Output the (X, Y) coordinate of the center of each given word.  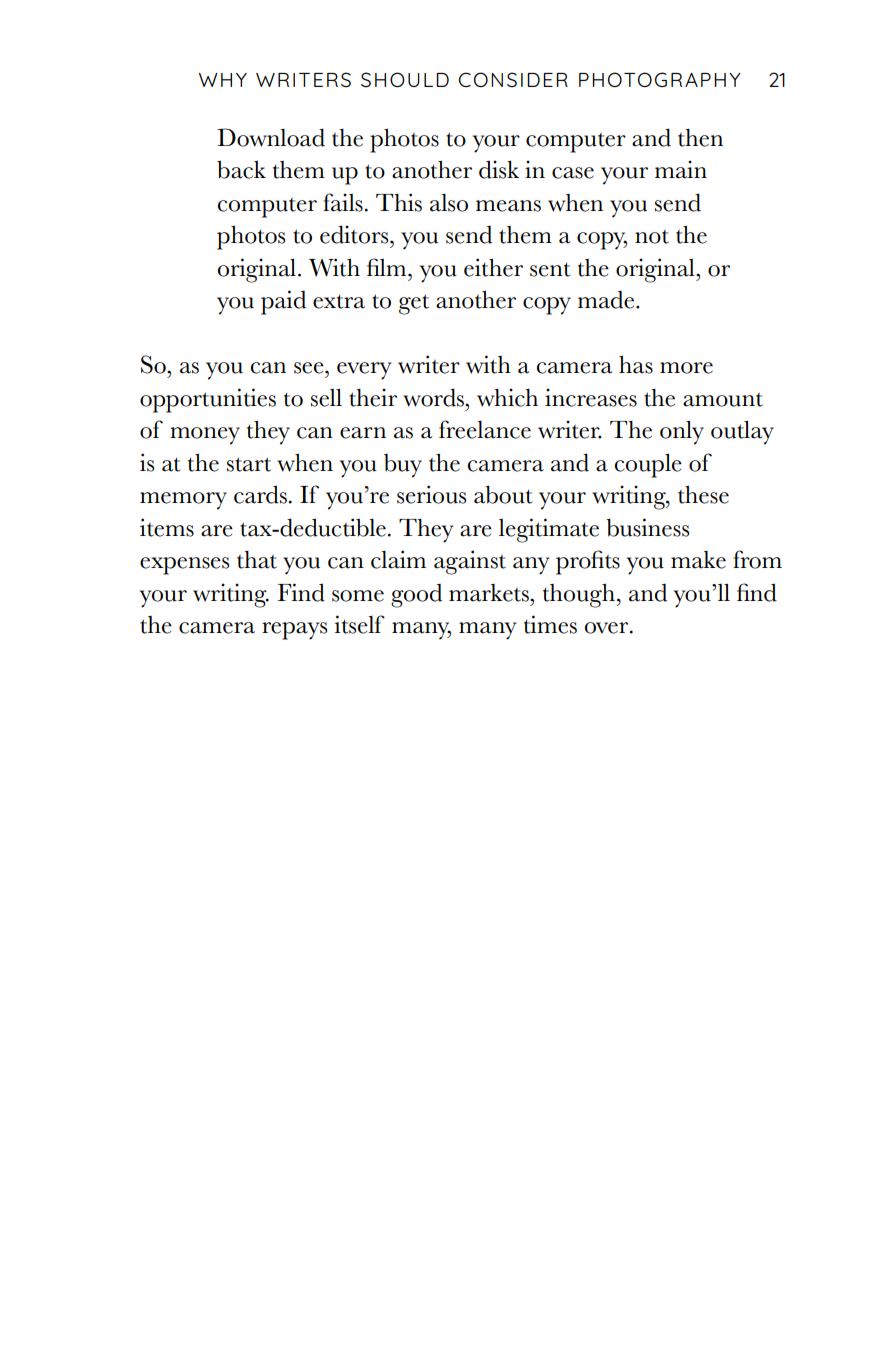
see (310, 368)
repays (294, 631)
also (449, 203)
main (681, 169)
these (703, 494)
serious (431, 494)
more (686, 368)
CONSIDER (513, 79)
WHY (223, 80)
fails (343, 202)
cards (260, 494)
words (434, 397)
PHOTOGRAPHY (660, 79)
